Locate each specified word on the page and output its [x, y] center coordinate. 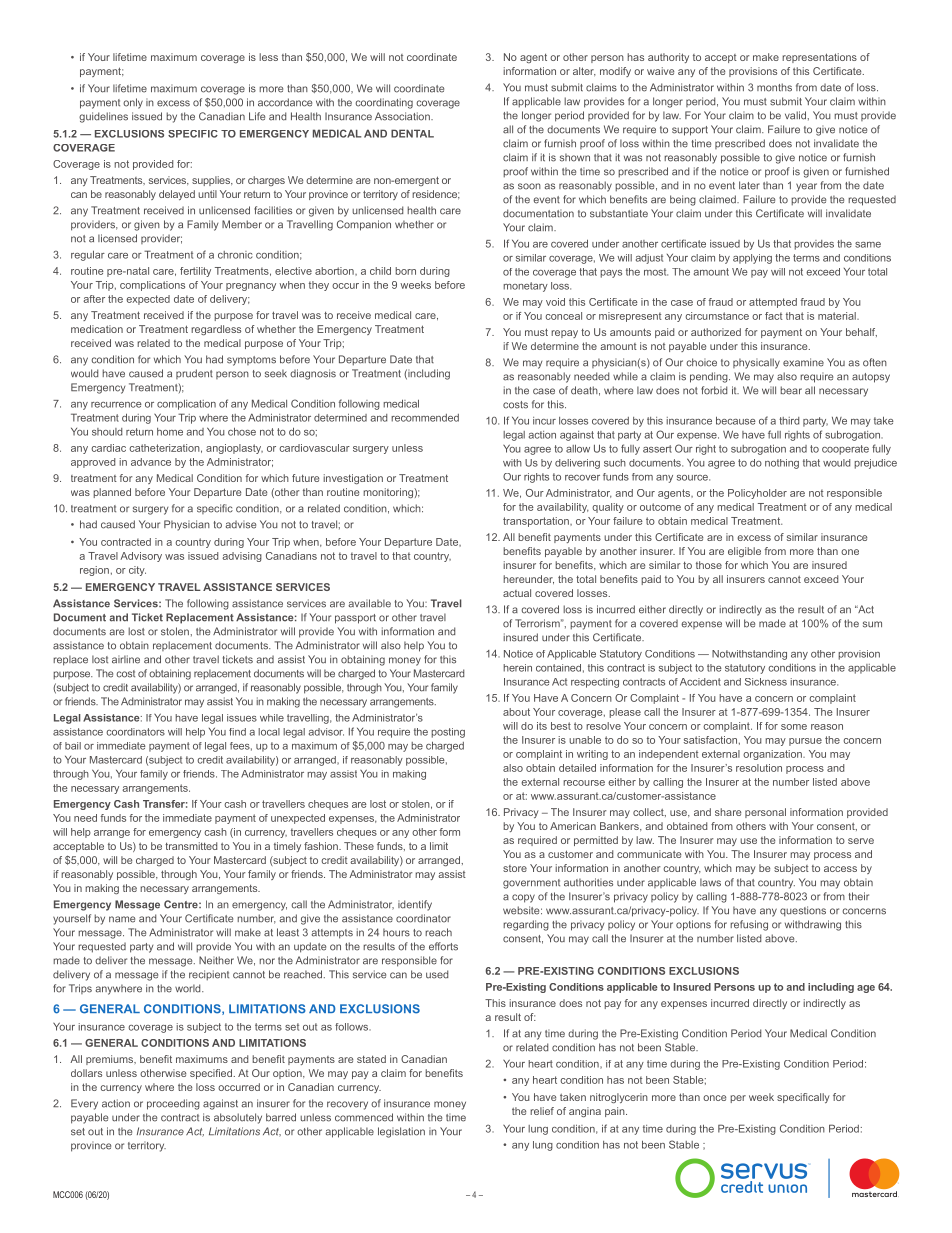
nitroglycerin [619, 1098]
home [170, 432]
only [133, 103]
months [774, 87]
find [237, 732]
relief [542, 1111]
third [789, 421]
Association [403, 116]
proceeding [173, 1104]
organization [773, 755]
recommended [425, 418]
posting [448, 733]
